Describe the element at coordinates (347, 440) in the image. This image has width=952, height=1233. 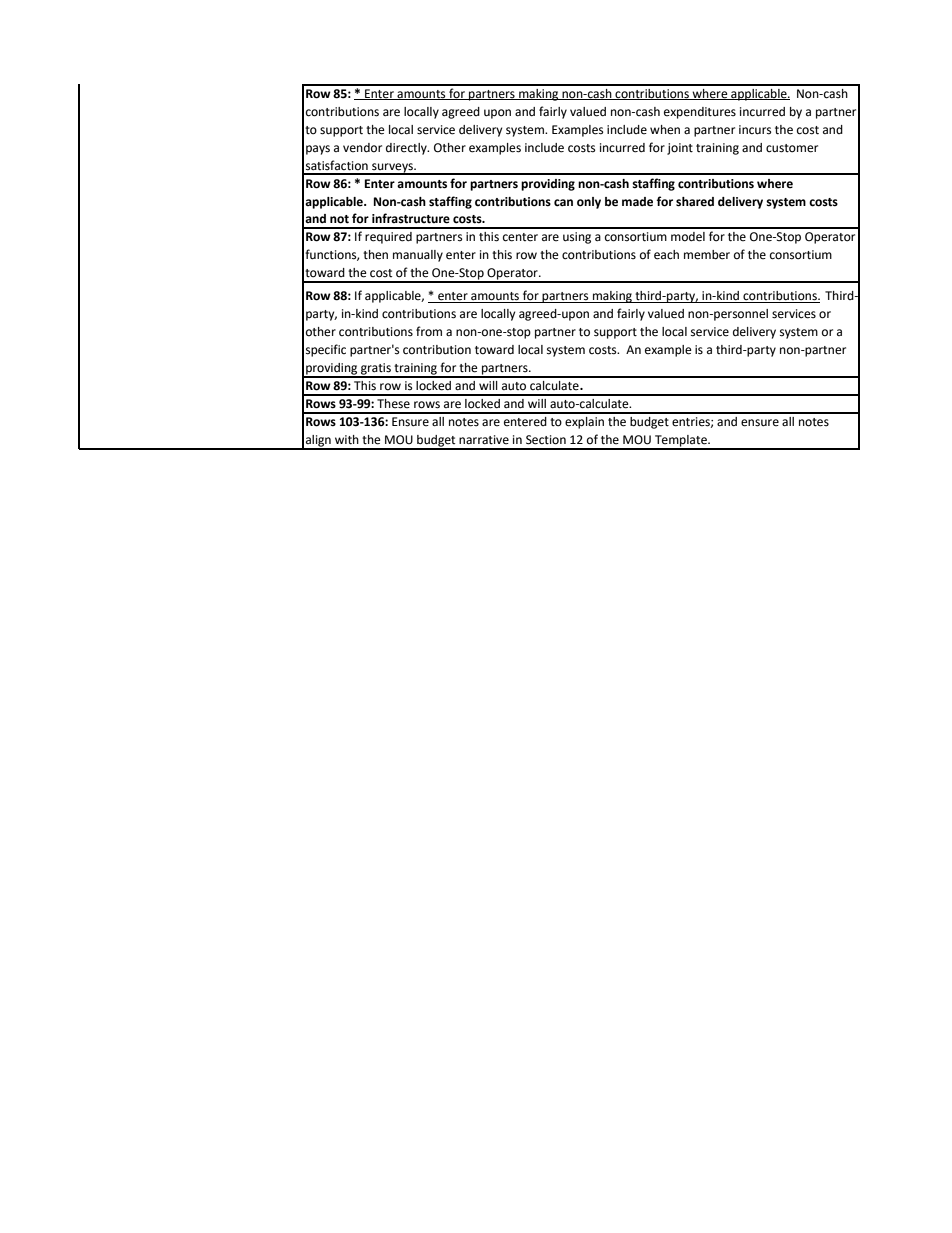
I see `with` at that location.
